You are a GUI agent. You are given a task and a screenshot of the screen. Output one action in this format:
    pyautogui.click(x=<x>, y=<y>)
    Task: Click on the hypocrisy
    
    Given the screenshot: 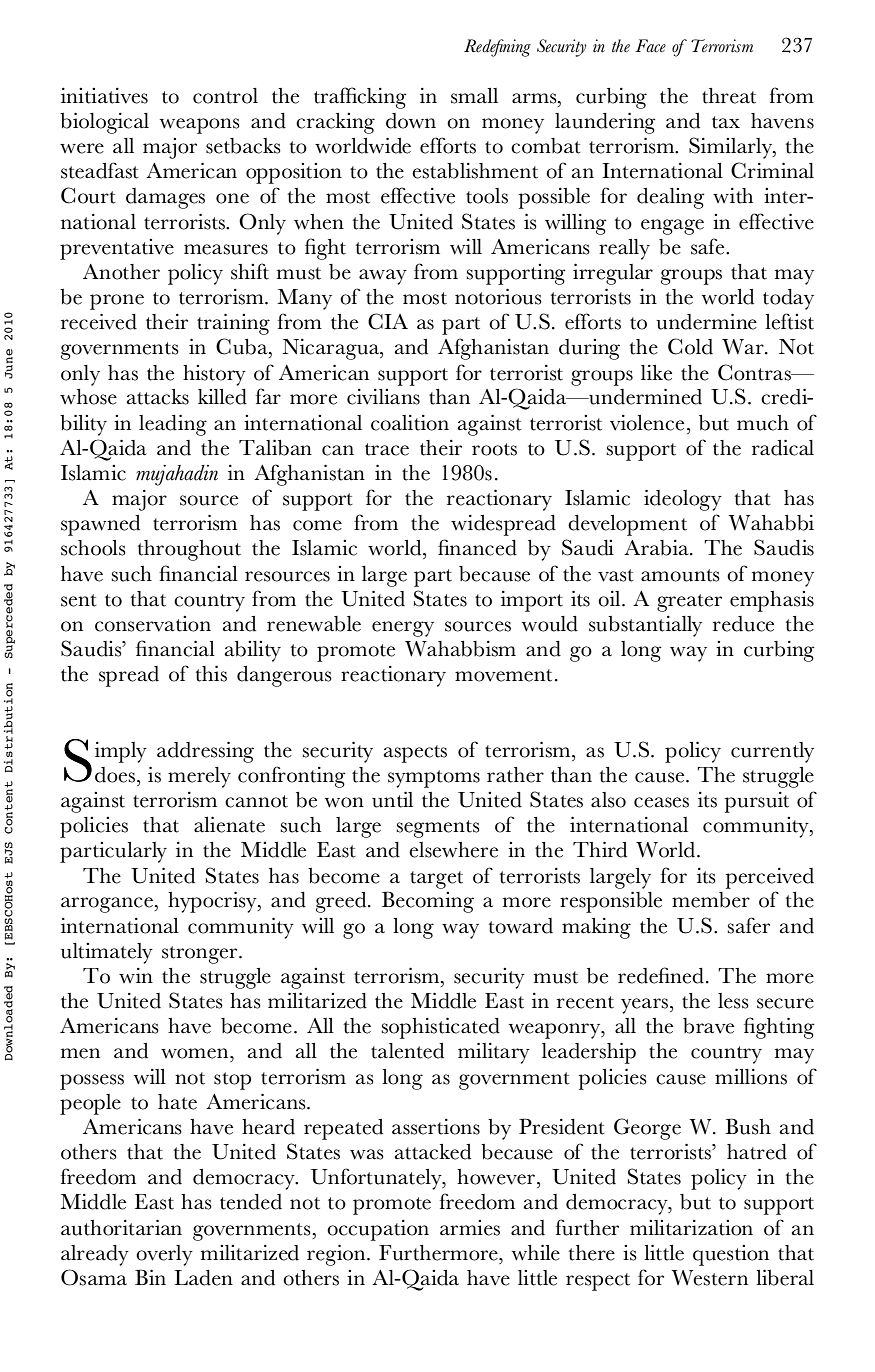 What is the action you would take?
    pyautogui.click(x=213, y=902)
